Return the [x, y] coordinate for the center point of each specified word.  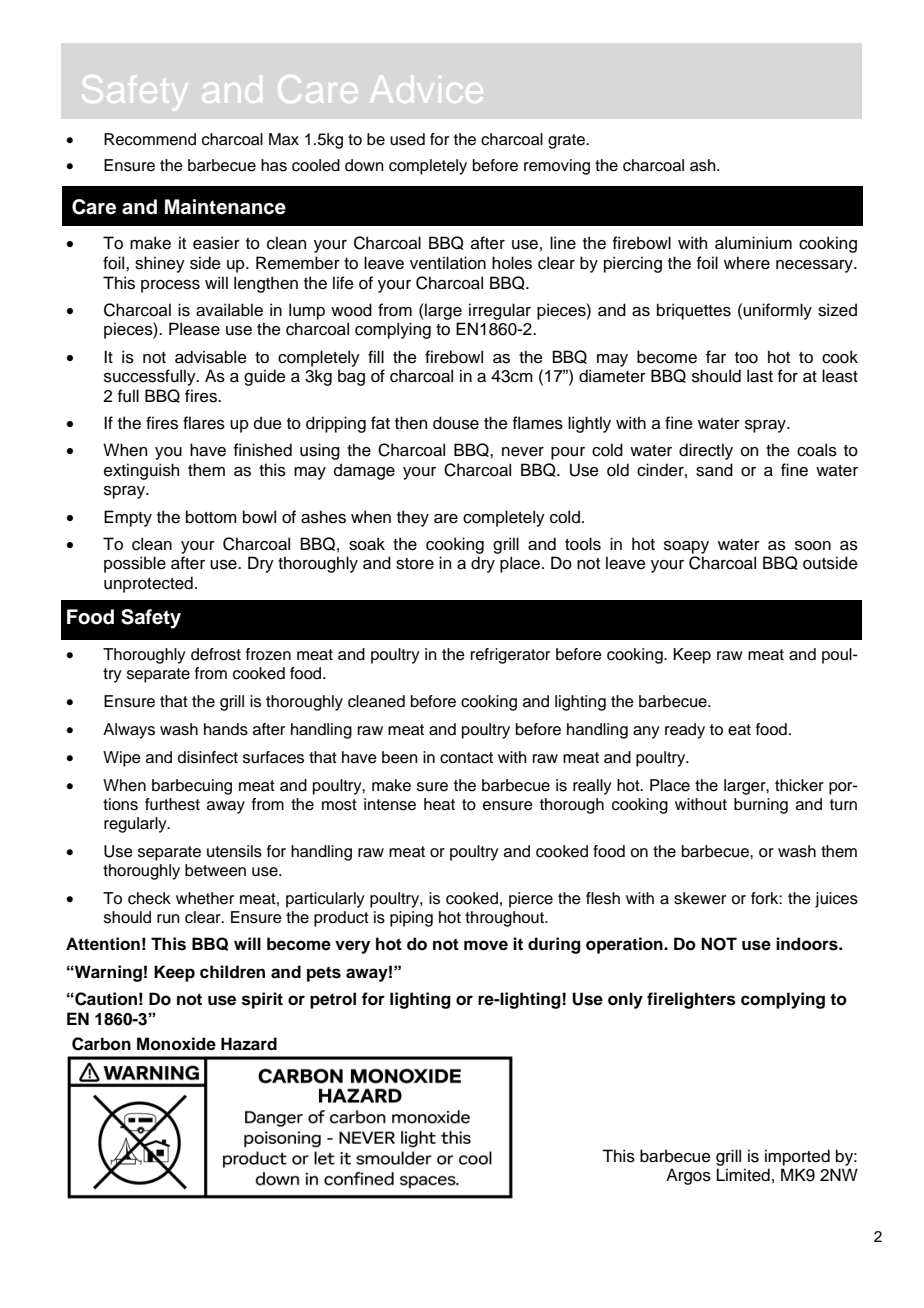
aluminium [753, 243]
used [407, 139]
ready [685, 731]
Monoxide [176, 1044]
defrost [216, 654]
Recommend [150, 139]
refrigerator [510, 656]
